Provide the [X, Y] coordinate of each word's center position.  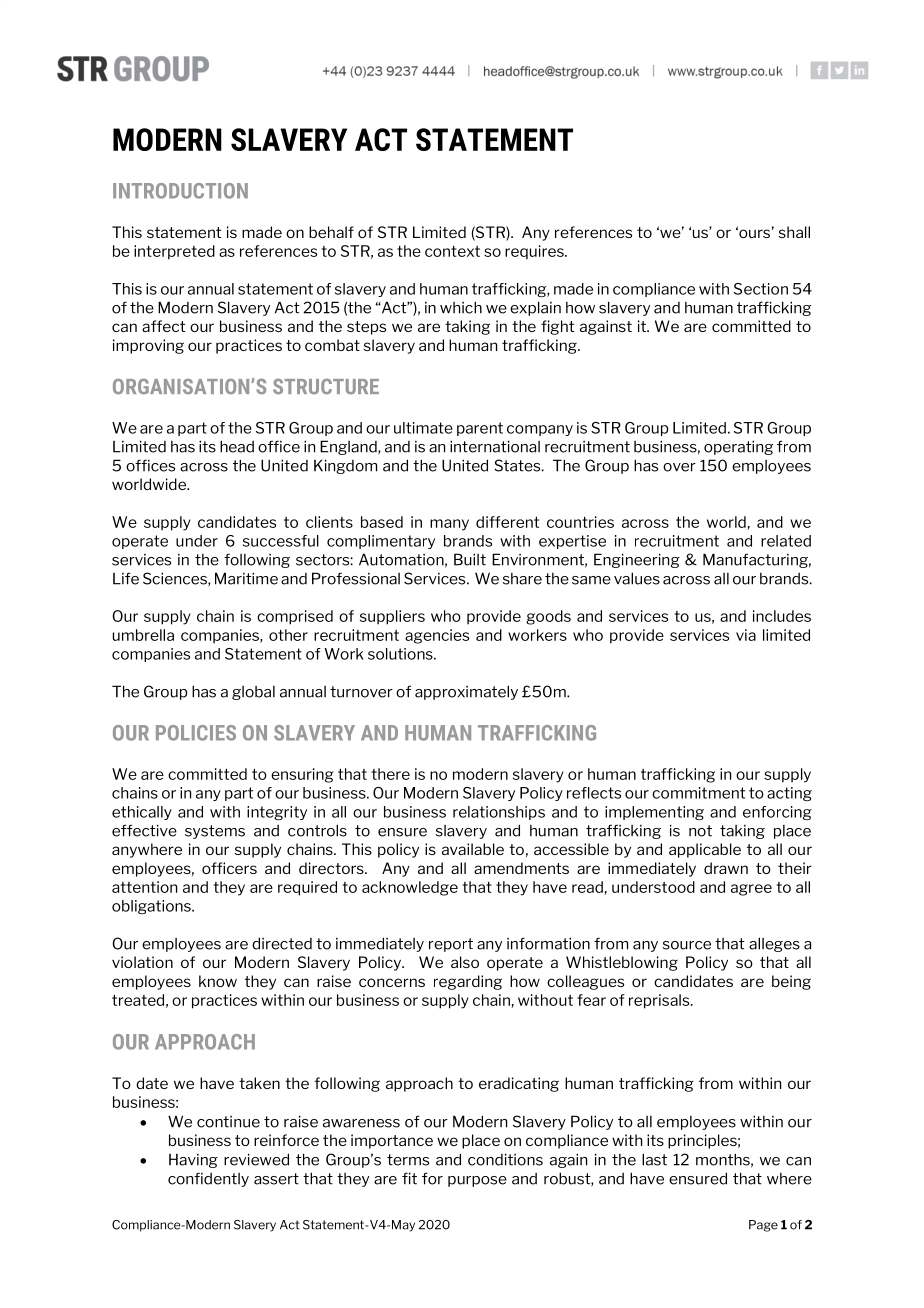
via [746, 635]
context [452, 251]
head [237, 446]
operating [738, 447]
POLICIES [196, 733]
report [451, 945]
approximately [466, 692]
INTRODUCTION [180, 191]
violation [142, 962]
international [495, 446]
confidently [208, 1179]
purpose [477, 1181]
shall [794, 232]
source [687, 945]
